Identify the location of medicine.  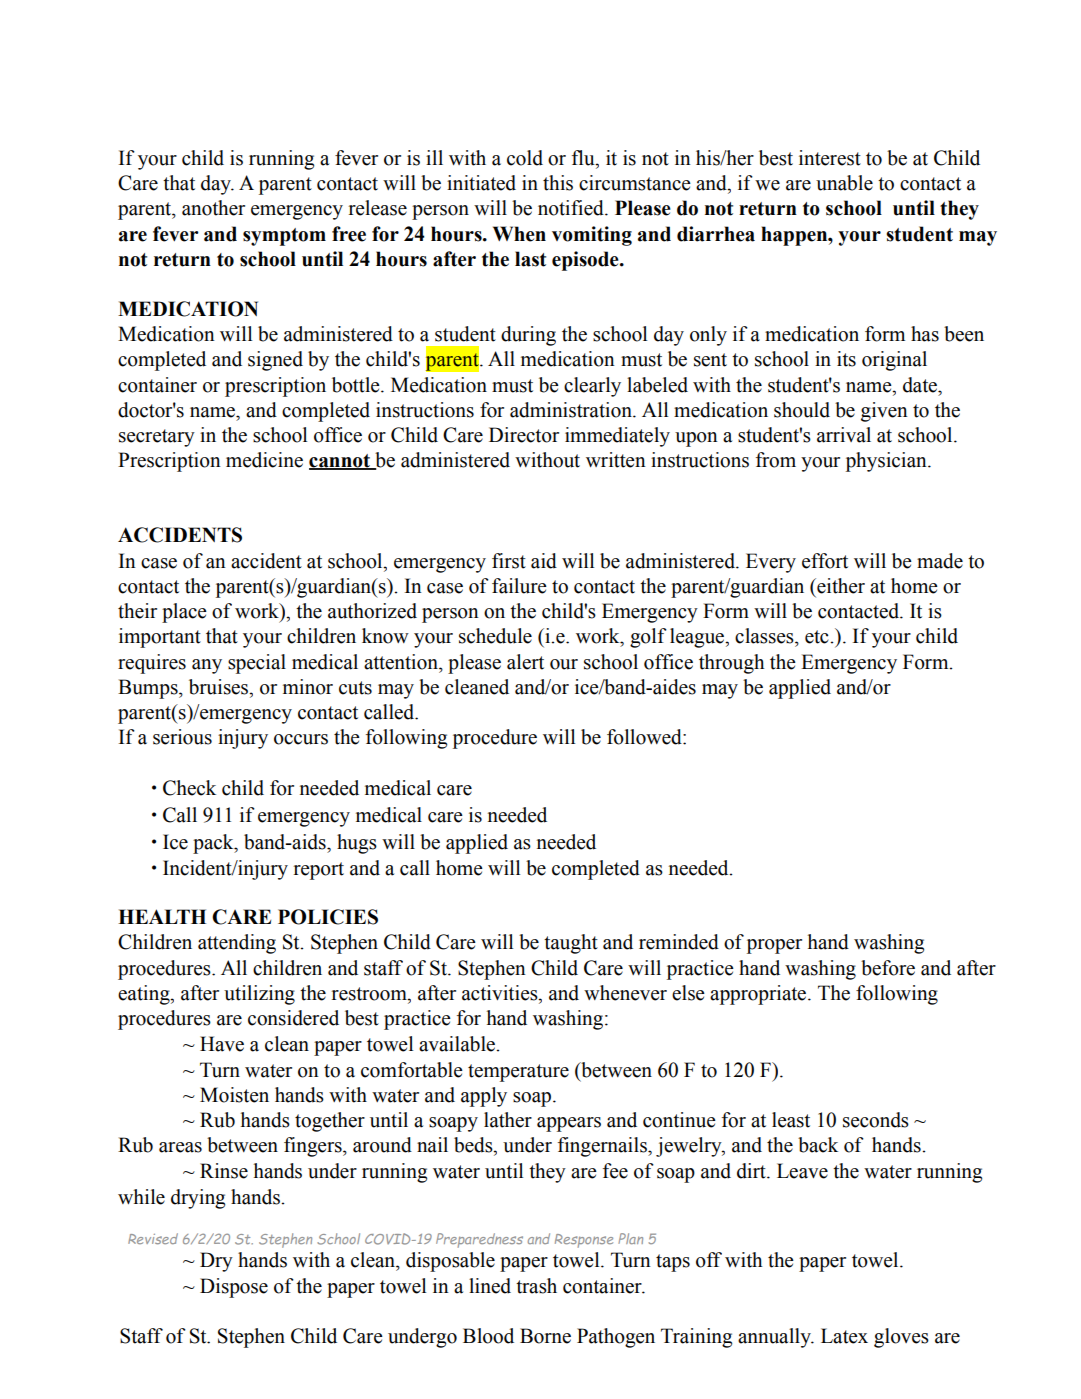
(264, 460).
